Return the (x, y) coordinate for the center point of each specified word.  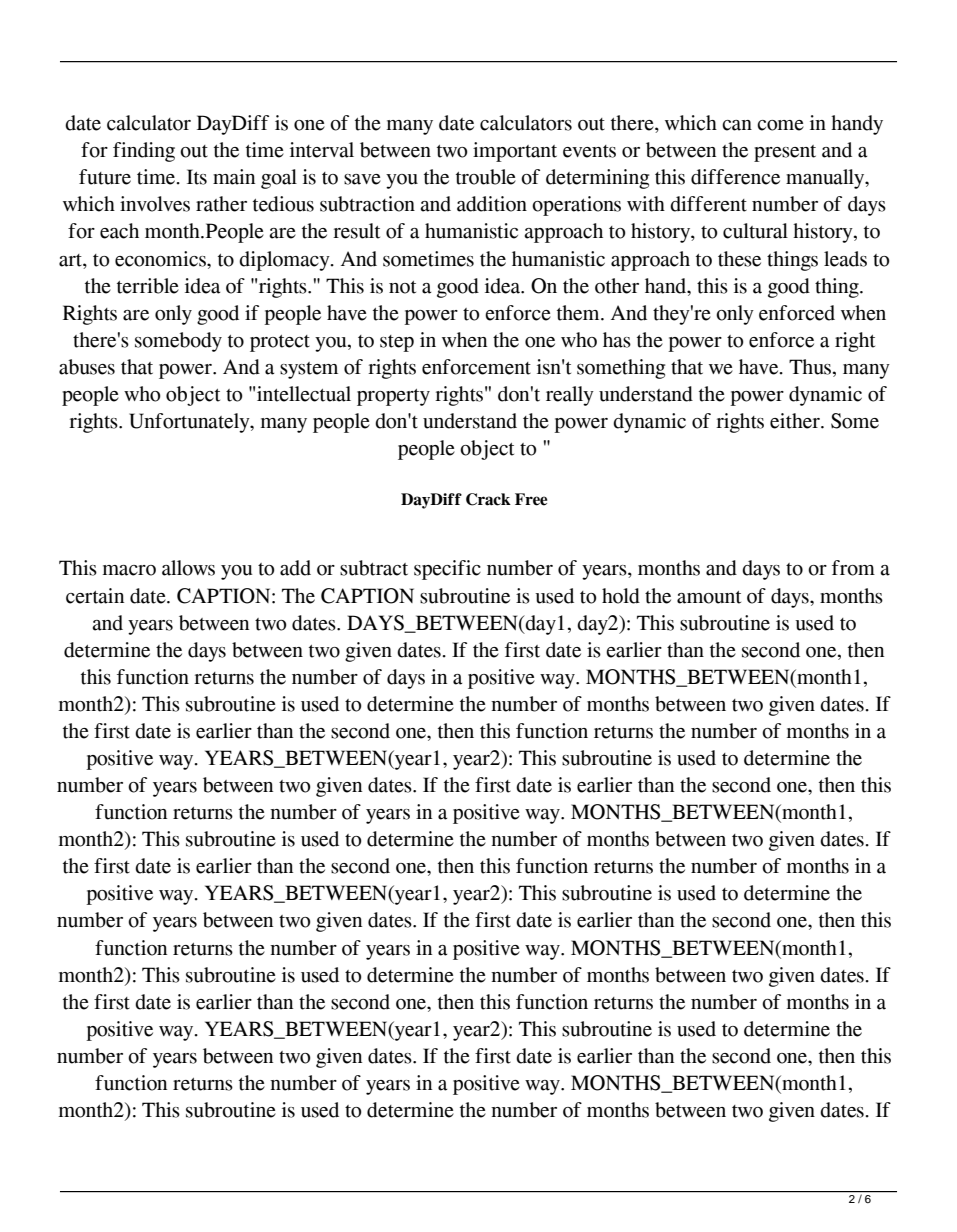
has (617, 340)
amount (709, 597)
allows (188, 568)
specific (447, 570)
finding (144, 152)
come (780, 125)
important (515, 152)
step (397, 343)
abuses (87, 367)
